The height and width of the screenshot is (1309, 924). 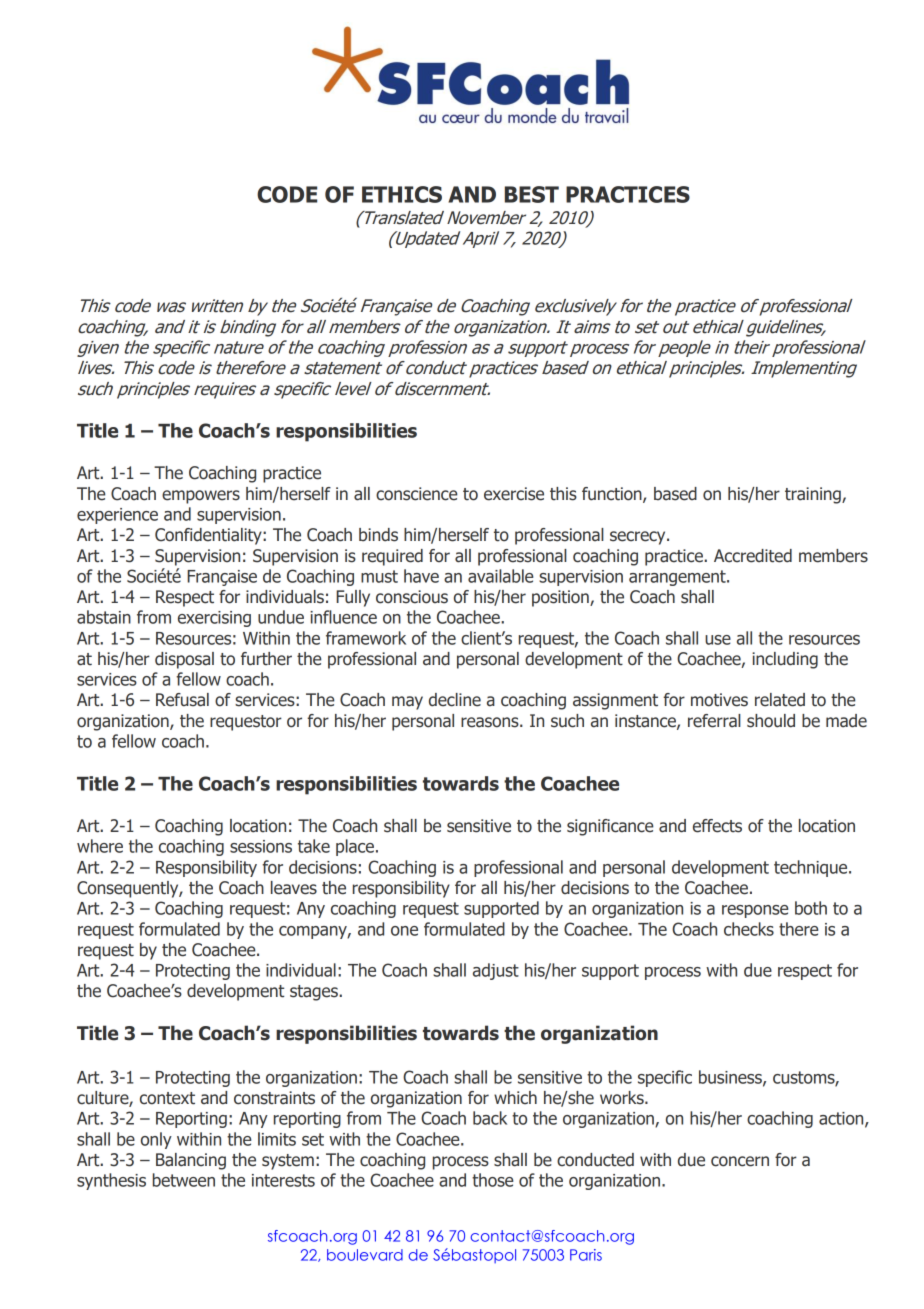 I want to click on training, so click(x=814, y=495).
